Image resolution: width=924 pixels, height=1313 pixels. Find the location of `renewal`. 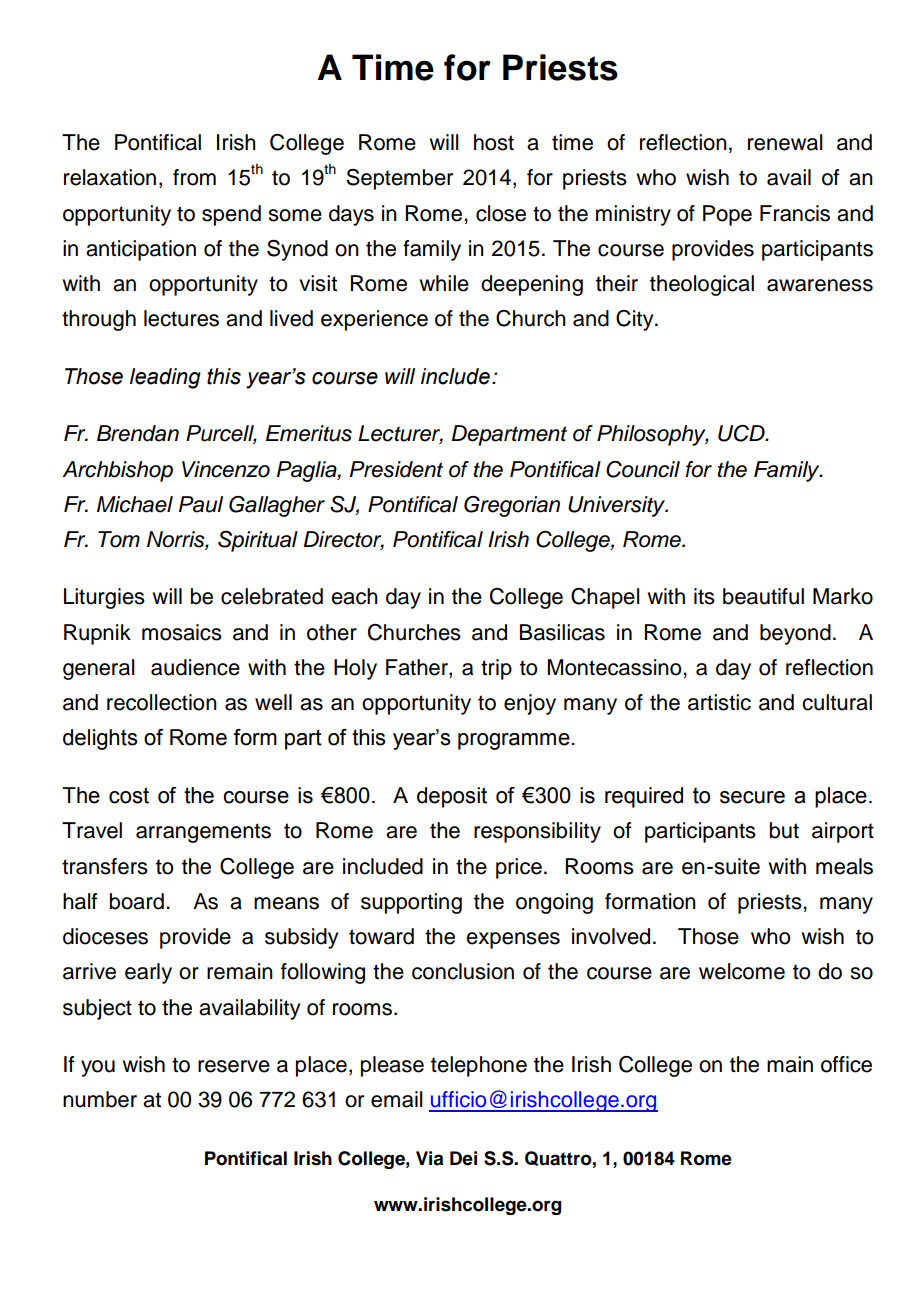

renewal is located at coordinates (785, 142).
